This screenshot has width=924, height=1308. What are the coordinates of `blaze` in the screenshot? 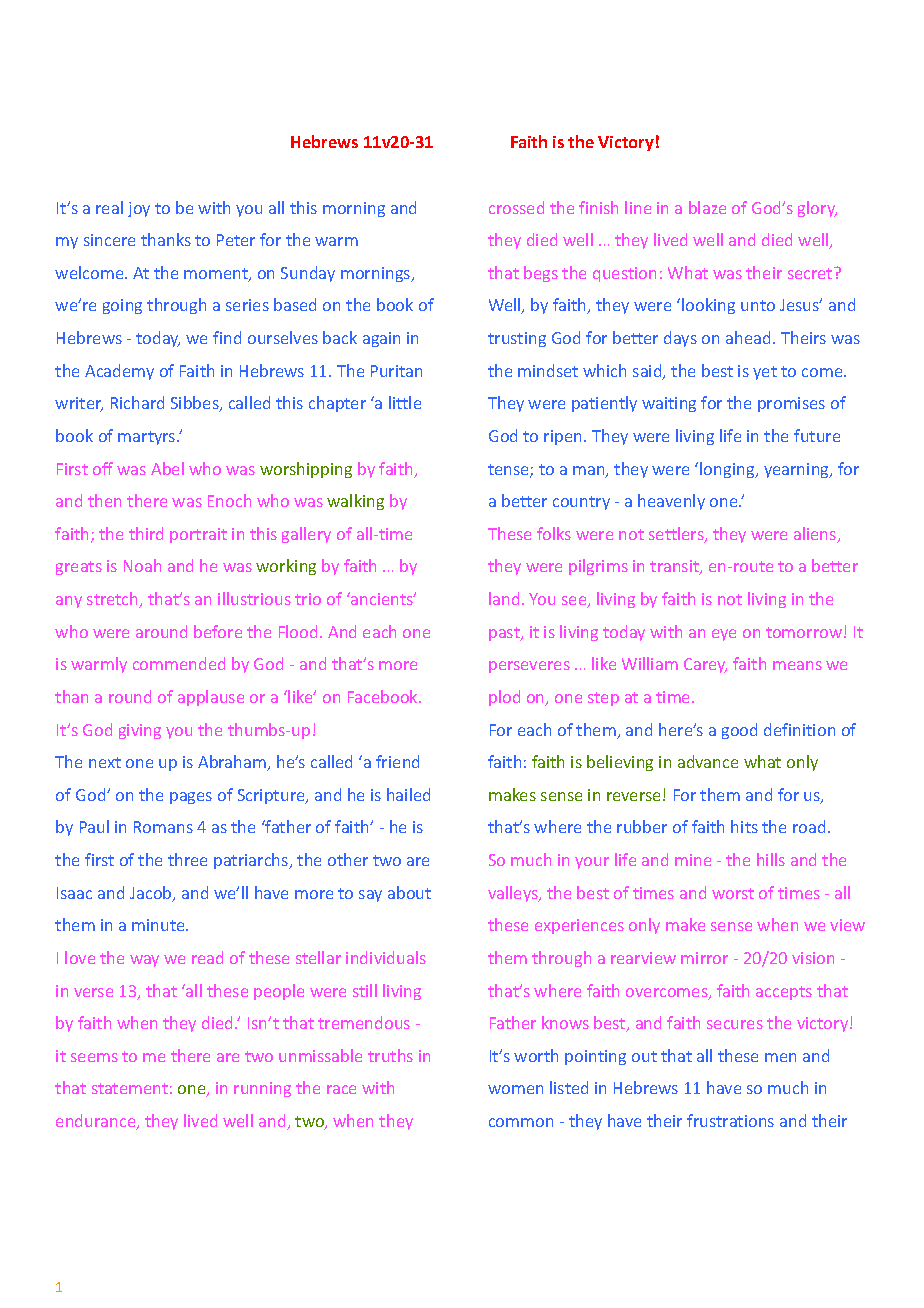 It's located at (707, 207).
